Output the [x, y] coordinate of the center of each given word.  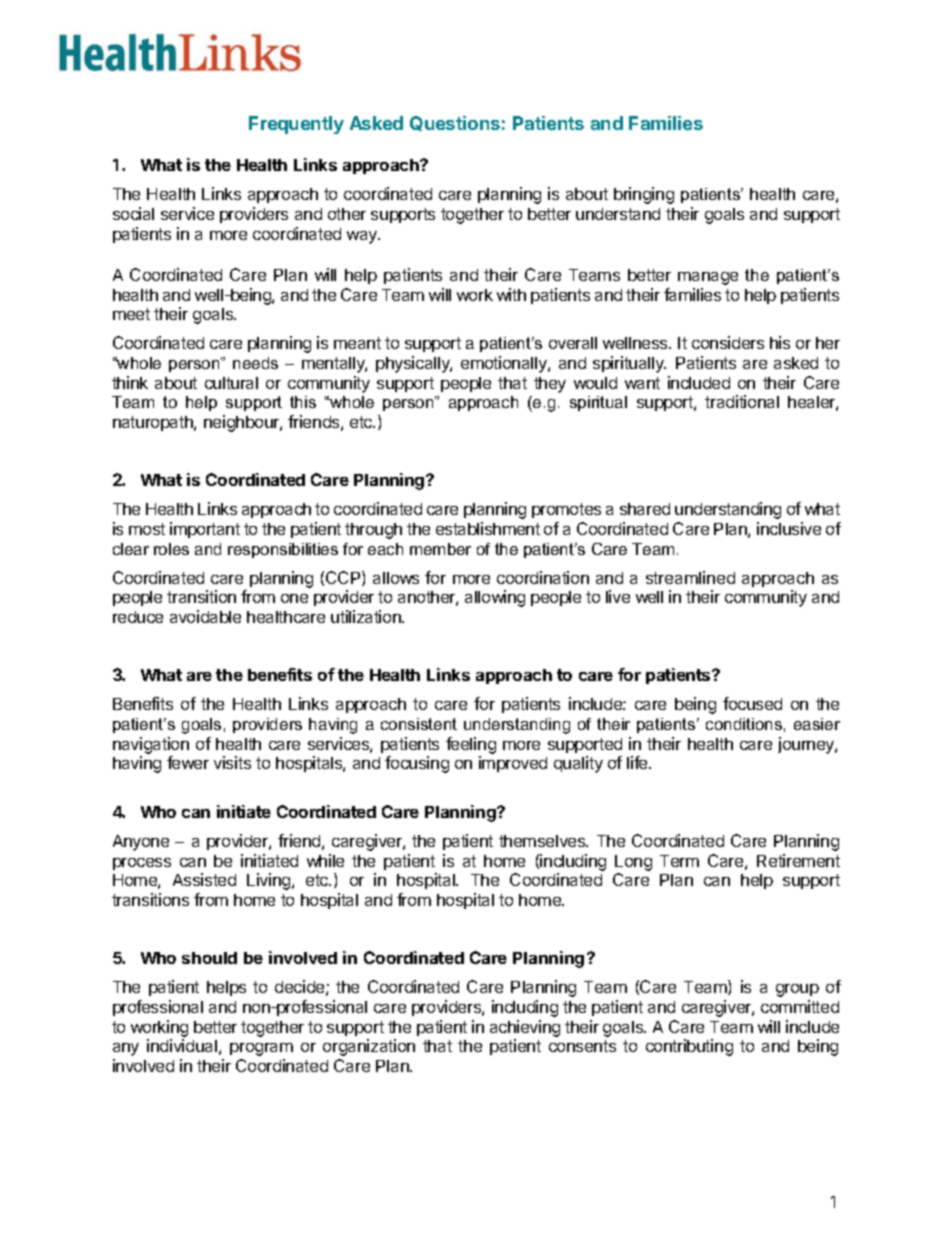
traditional [742, 401]
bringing [644, 195]
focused [752, 703]
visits [232, 762]
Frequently [296, 125]
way [363, 237]
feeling [471, 745]
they [550, 385]
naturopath [154, 423]
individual [182, 1045]
